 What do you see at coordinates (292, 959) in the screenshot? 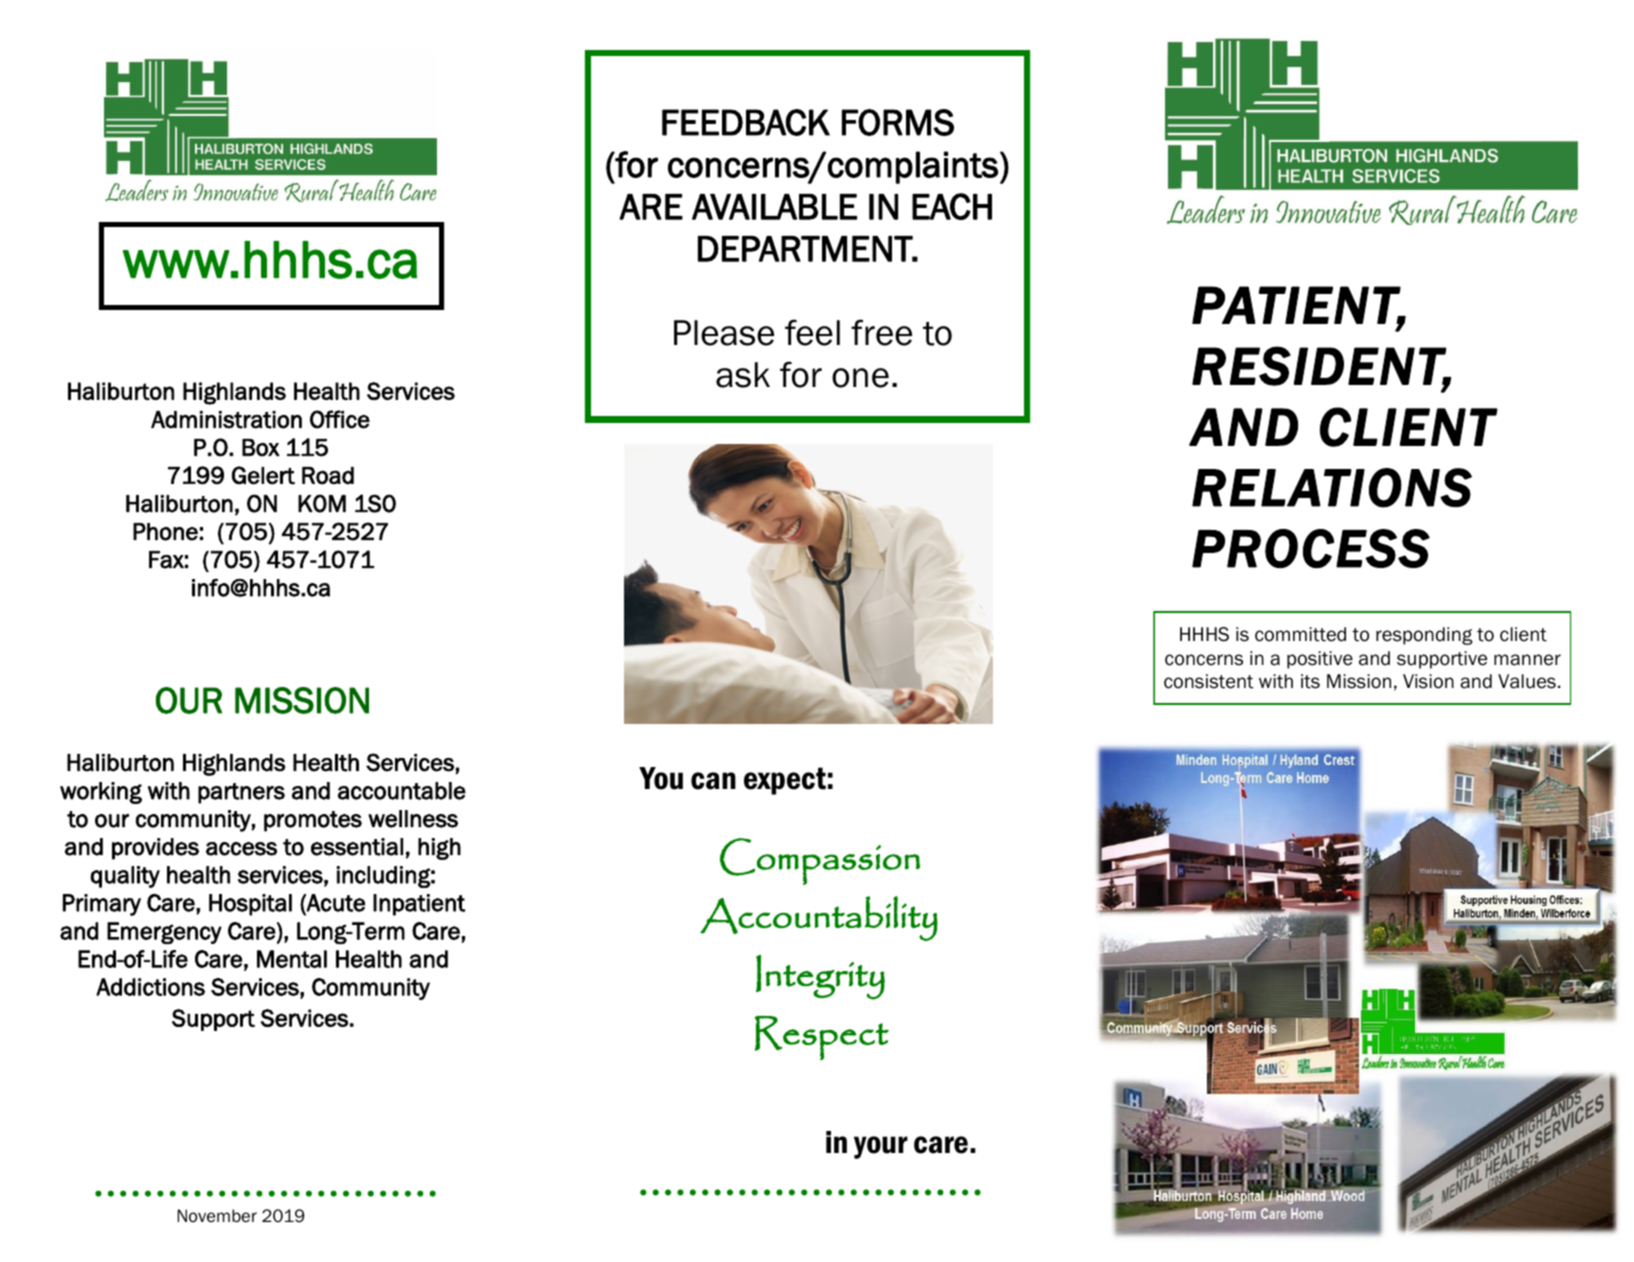
I see `Mental` at bounding box center [292, 959].
